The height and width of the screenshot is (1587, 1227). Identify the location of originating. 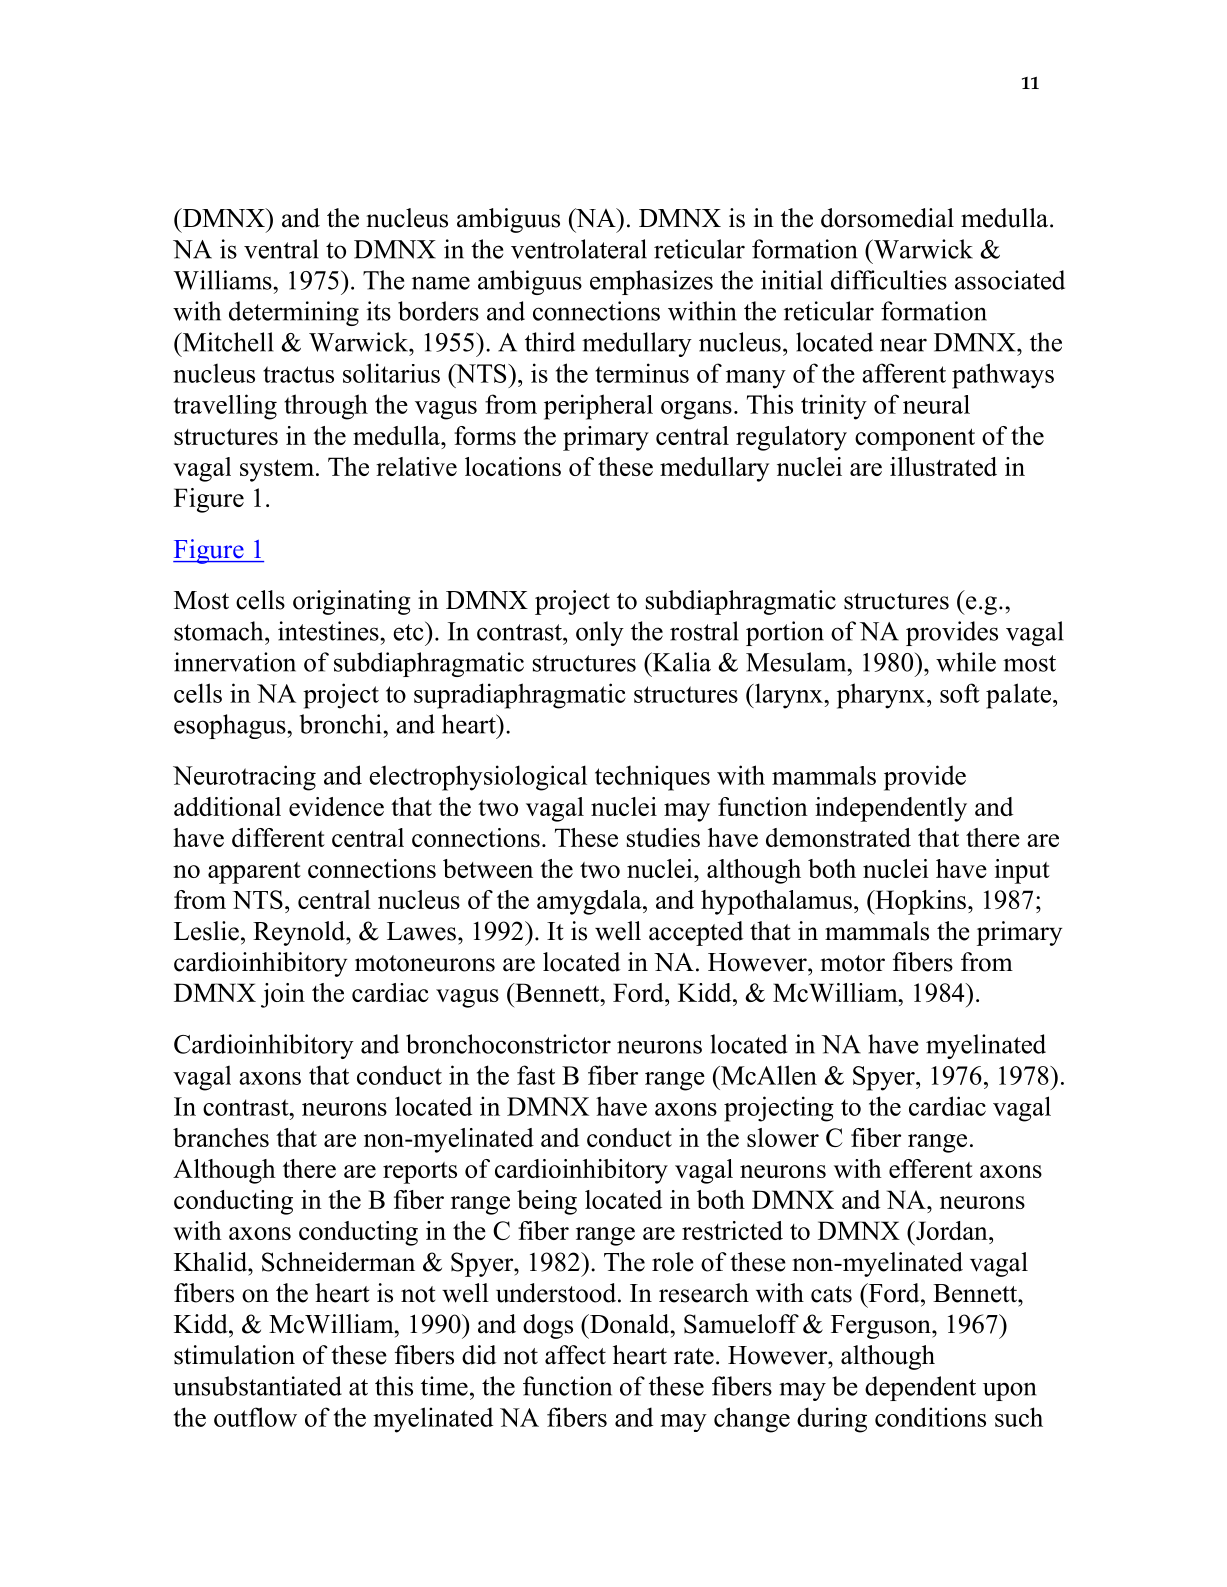
(351, 602).
